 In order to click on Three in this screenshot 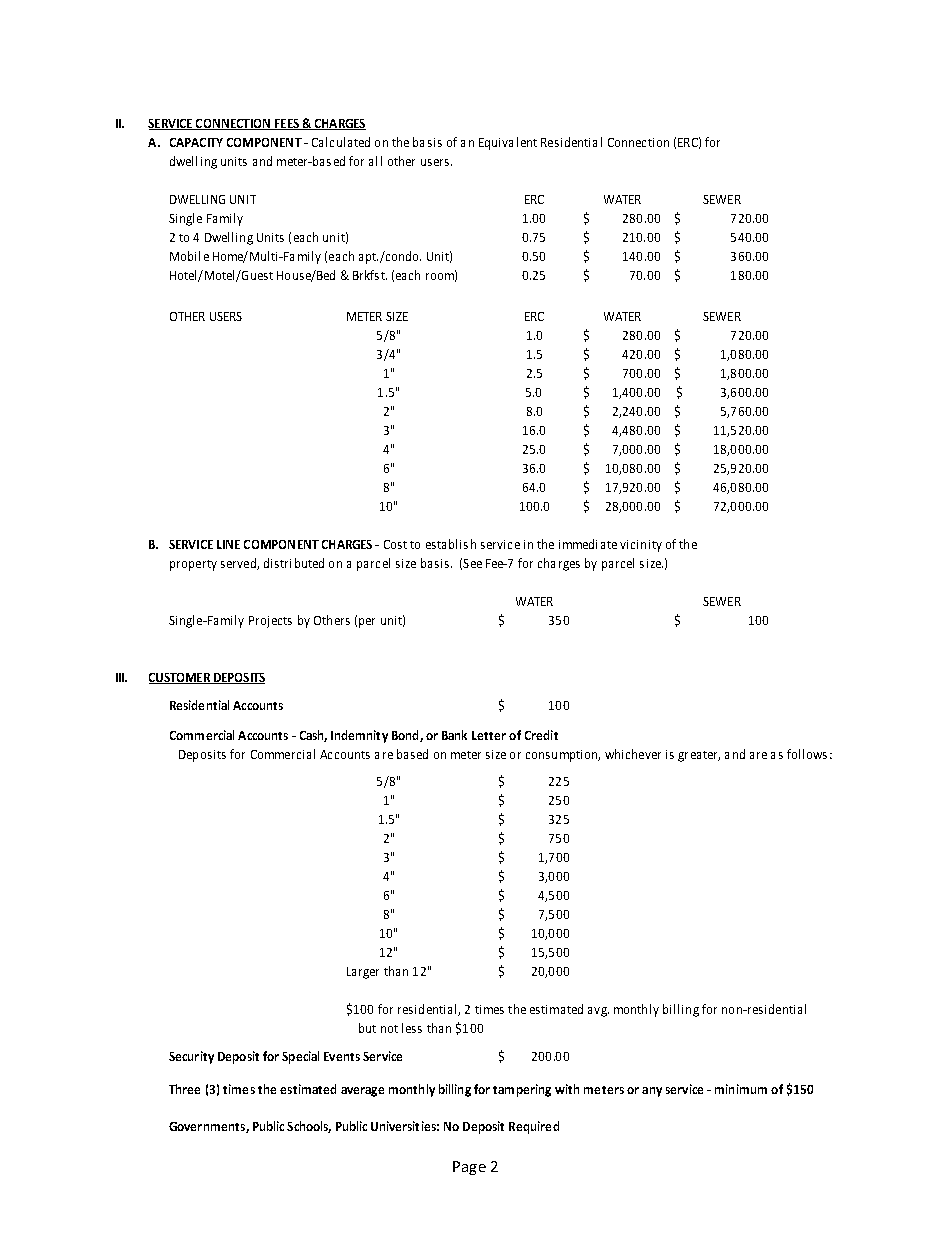, I will do `click(184, 1089)`.
